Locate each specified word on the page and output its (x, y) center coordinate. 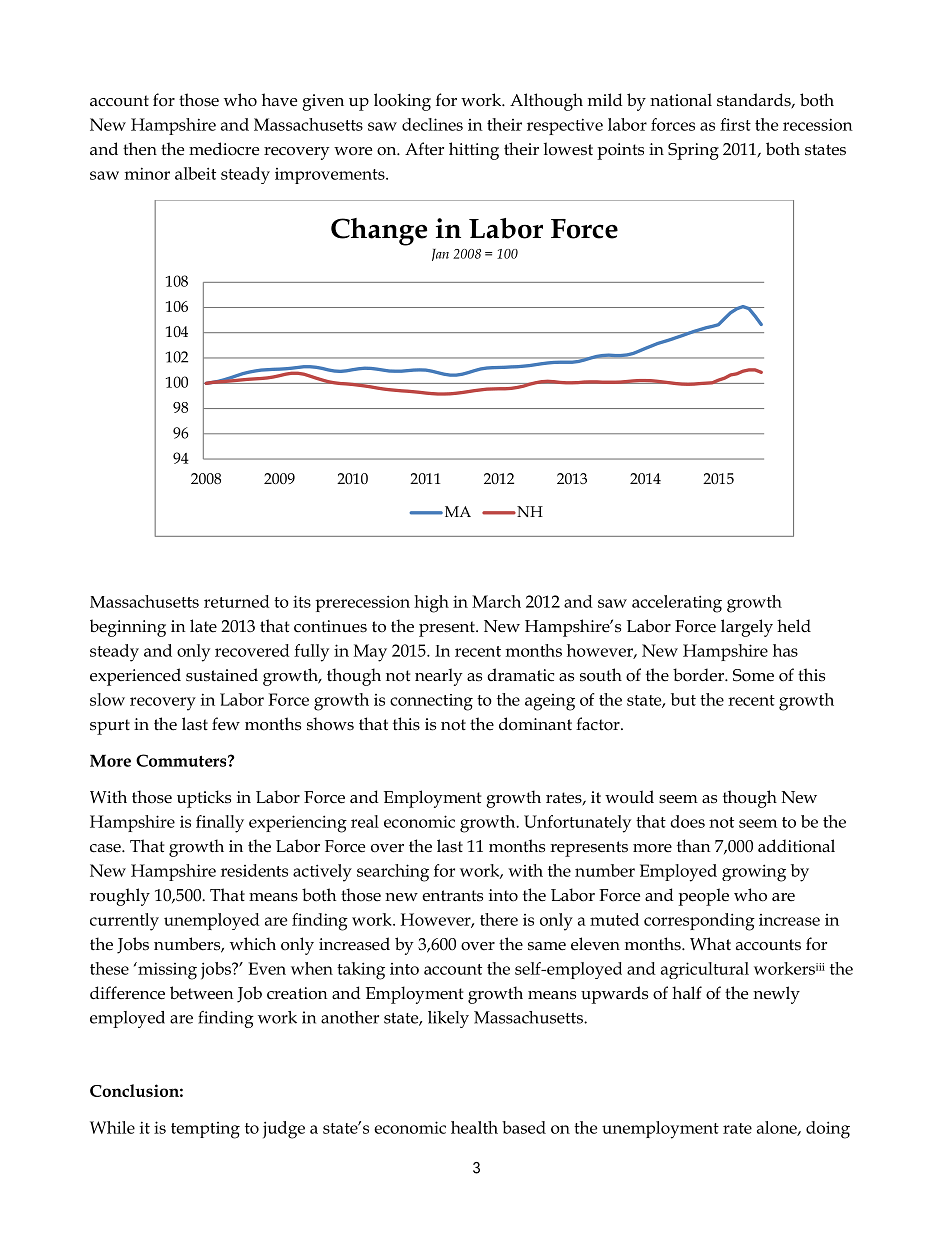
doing (828, 1130)
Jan (440, 255)
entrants (452, 896)
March (496, 601)
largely (747, 628)
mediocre (224, 149)
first (735, 124)
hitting (474, 151)
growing (754, 873)
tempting (205, 1130)
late (203, 626)
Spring (693, 151)
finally (220, 824)
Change (379, 232)
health (474, 1127)
